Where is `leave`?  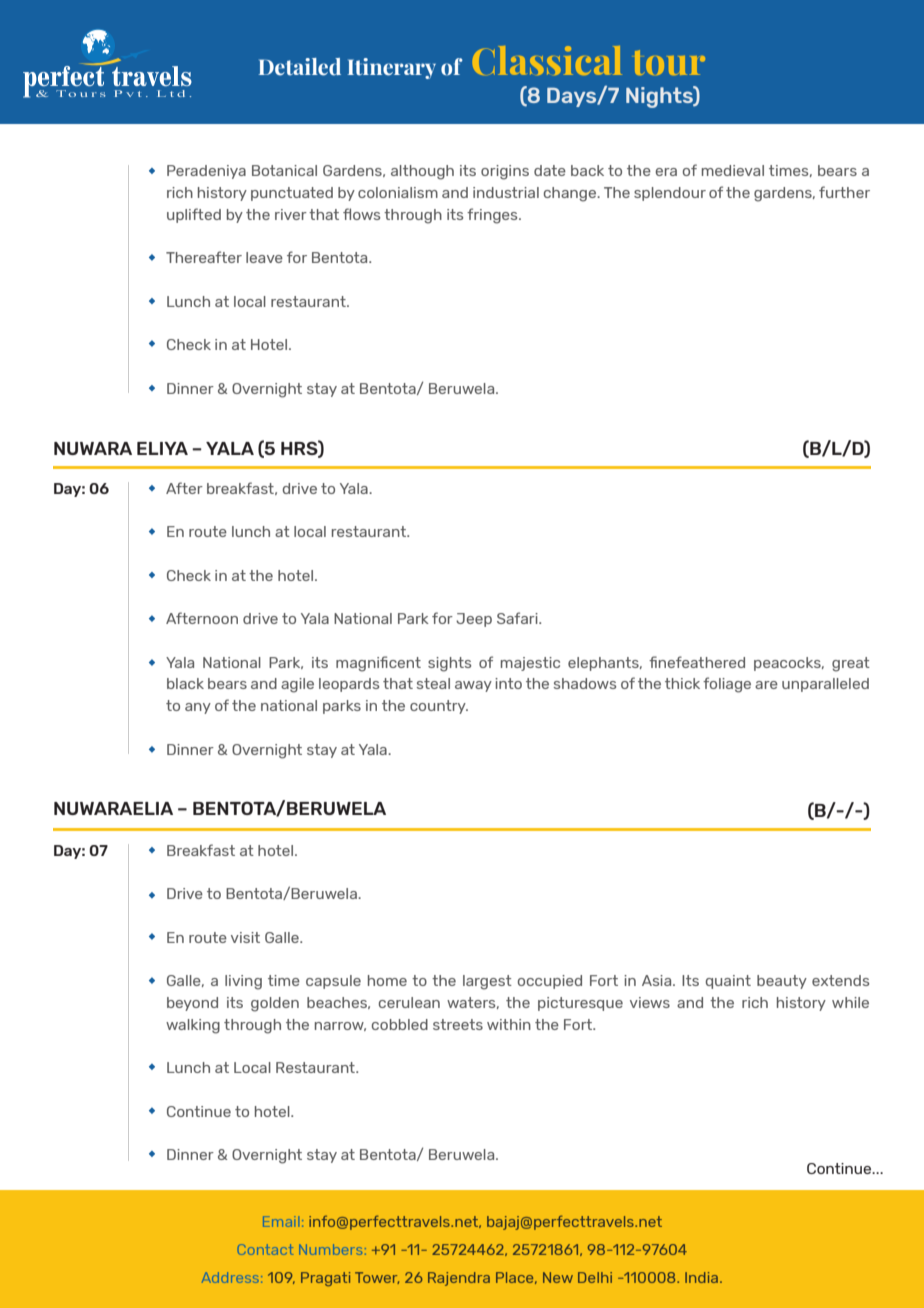
leave is located at coordinates (264, 257).
